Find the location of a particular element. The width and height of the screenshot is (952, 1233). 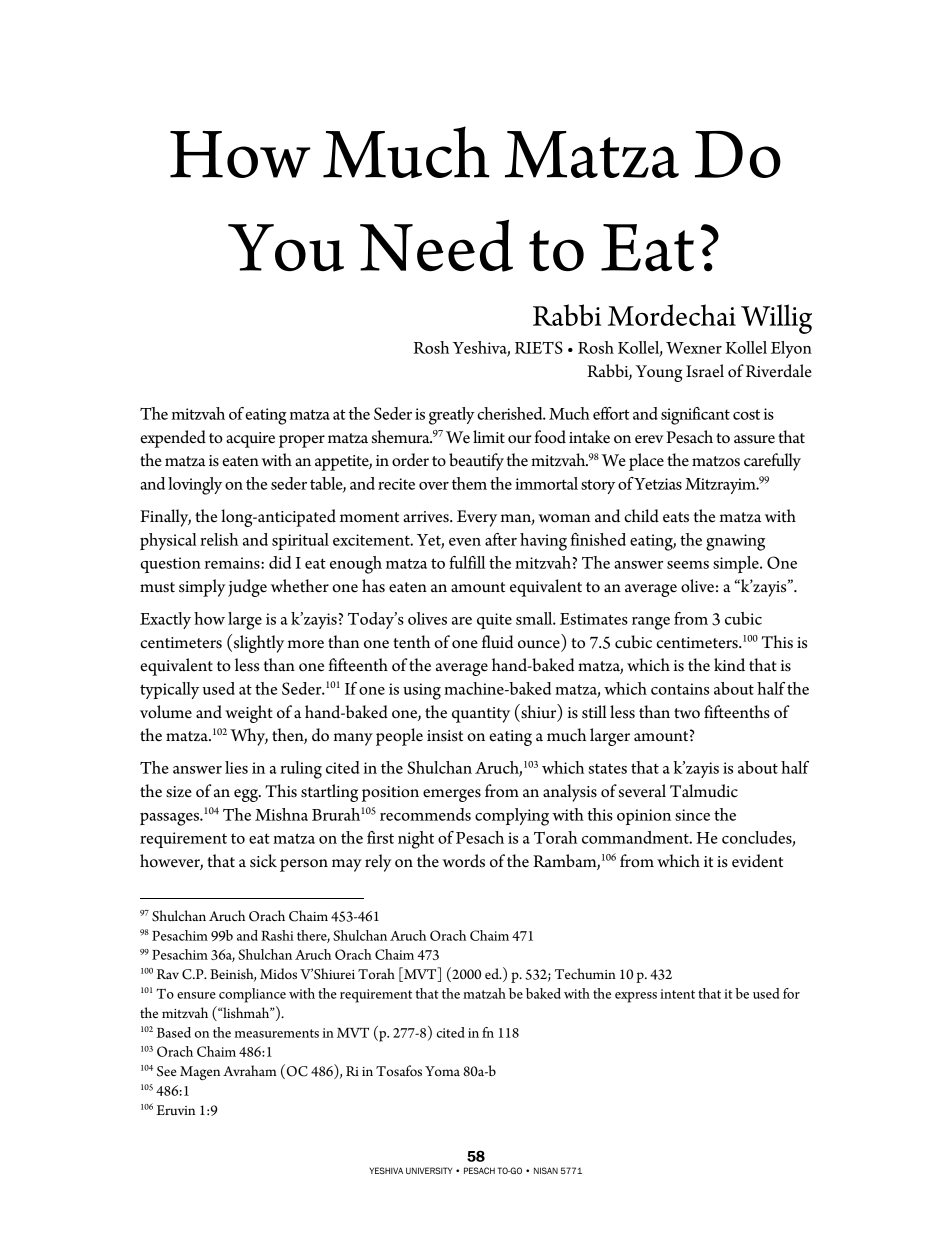

Need is located at coordinates (436, 245).
